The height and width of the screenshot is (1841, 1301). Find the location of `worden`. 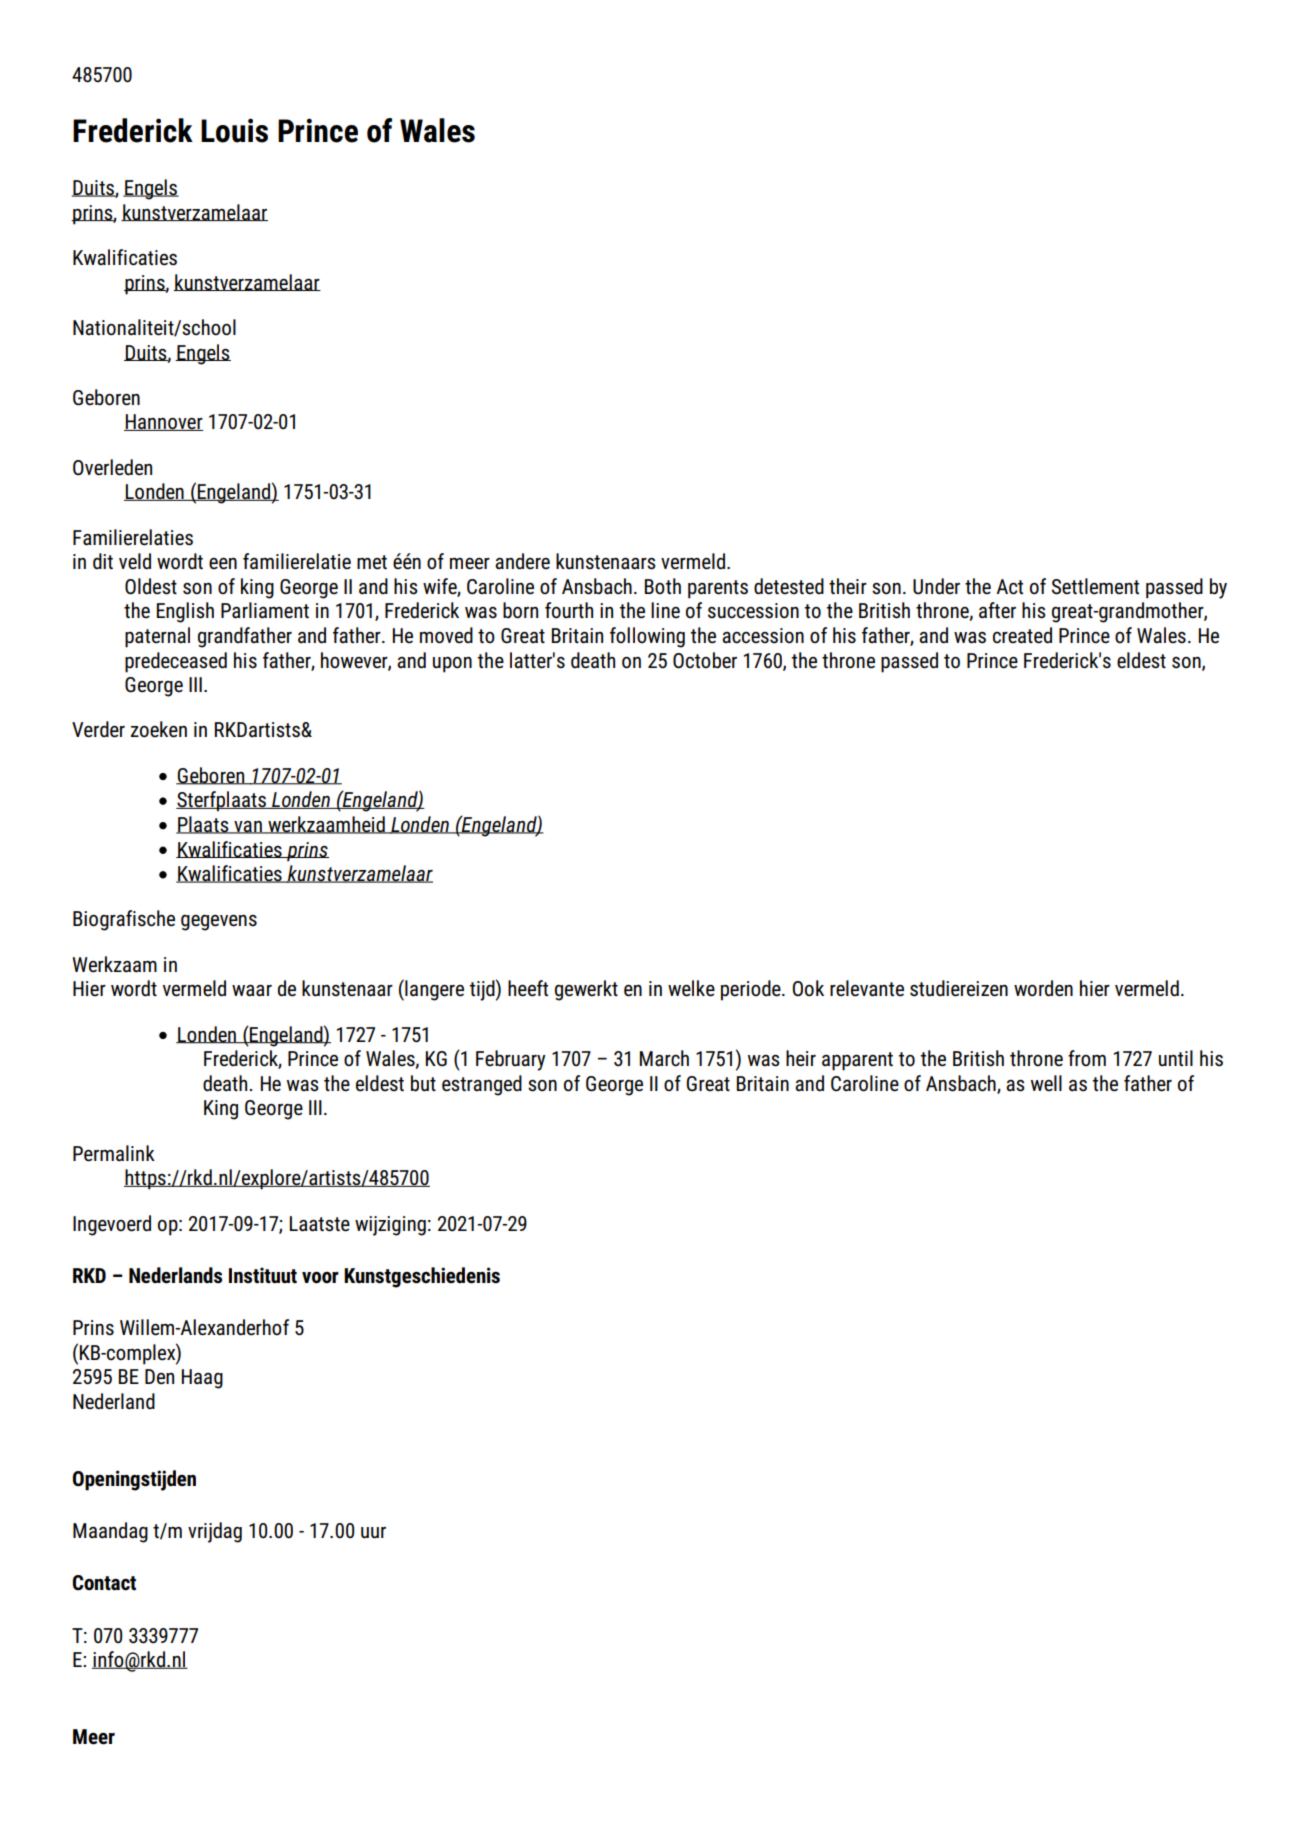

worden is located at coordinates (1043, 988).
